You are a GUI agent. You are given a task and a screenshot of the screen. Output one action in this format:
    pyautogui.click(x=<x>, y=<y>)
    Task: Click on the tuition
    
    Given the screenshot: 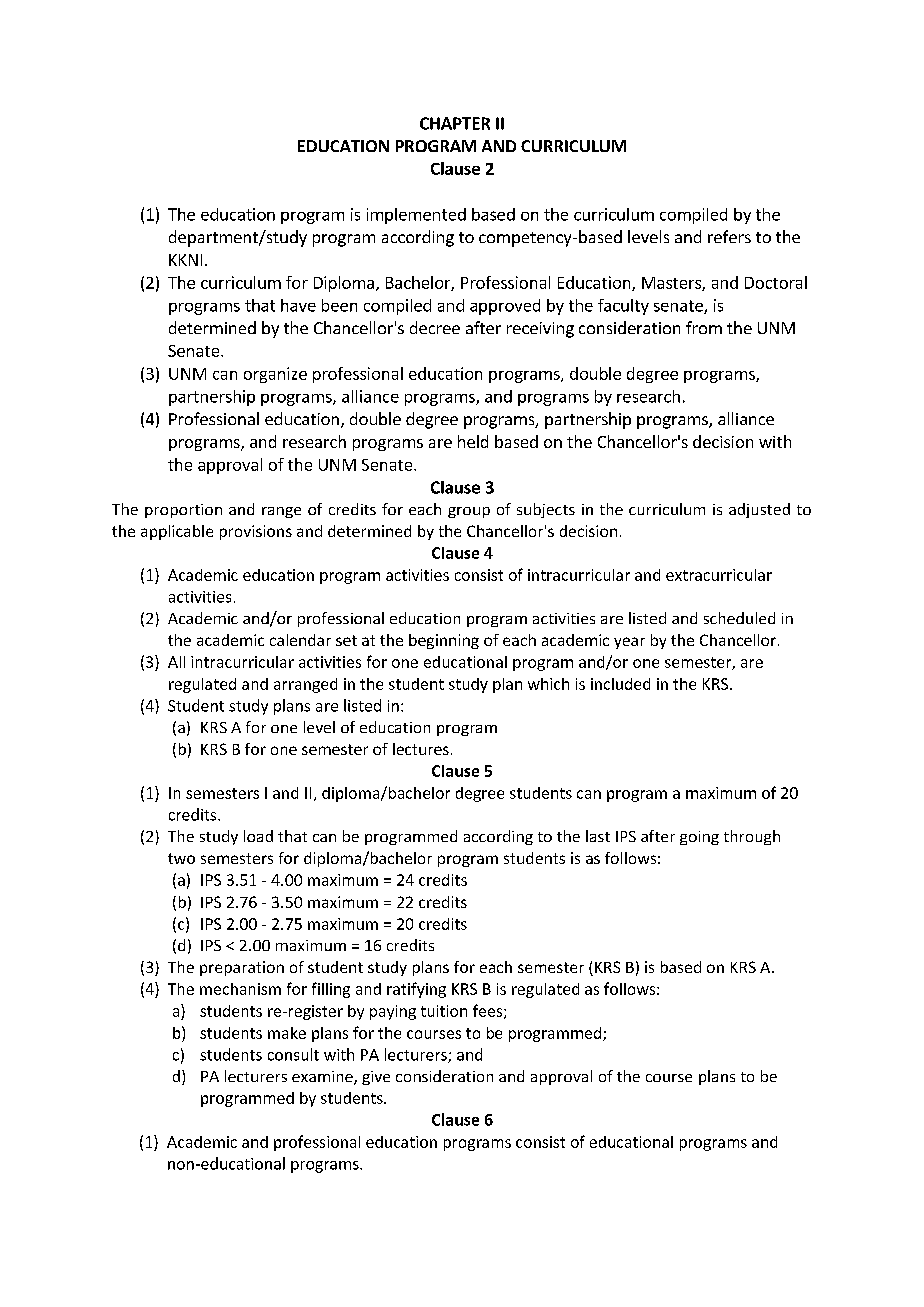 What is the action you would take?
    pyautogui.click(x=444, y=1011)
